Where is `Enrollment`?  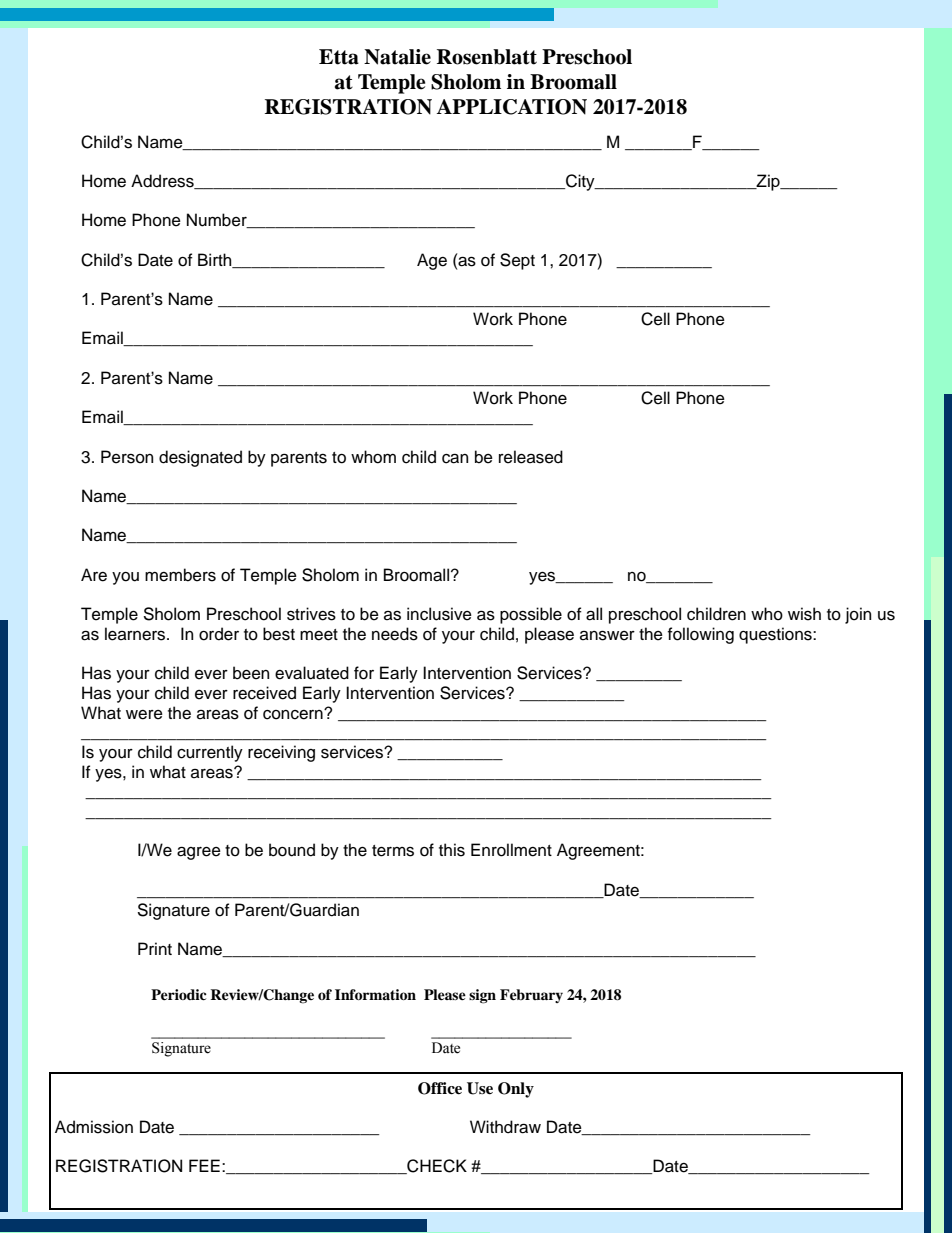 Enrollment is located at coordinates (511, 850).
